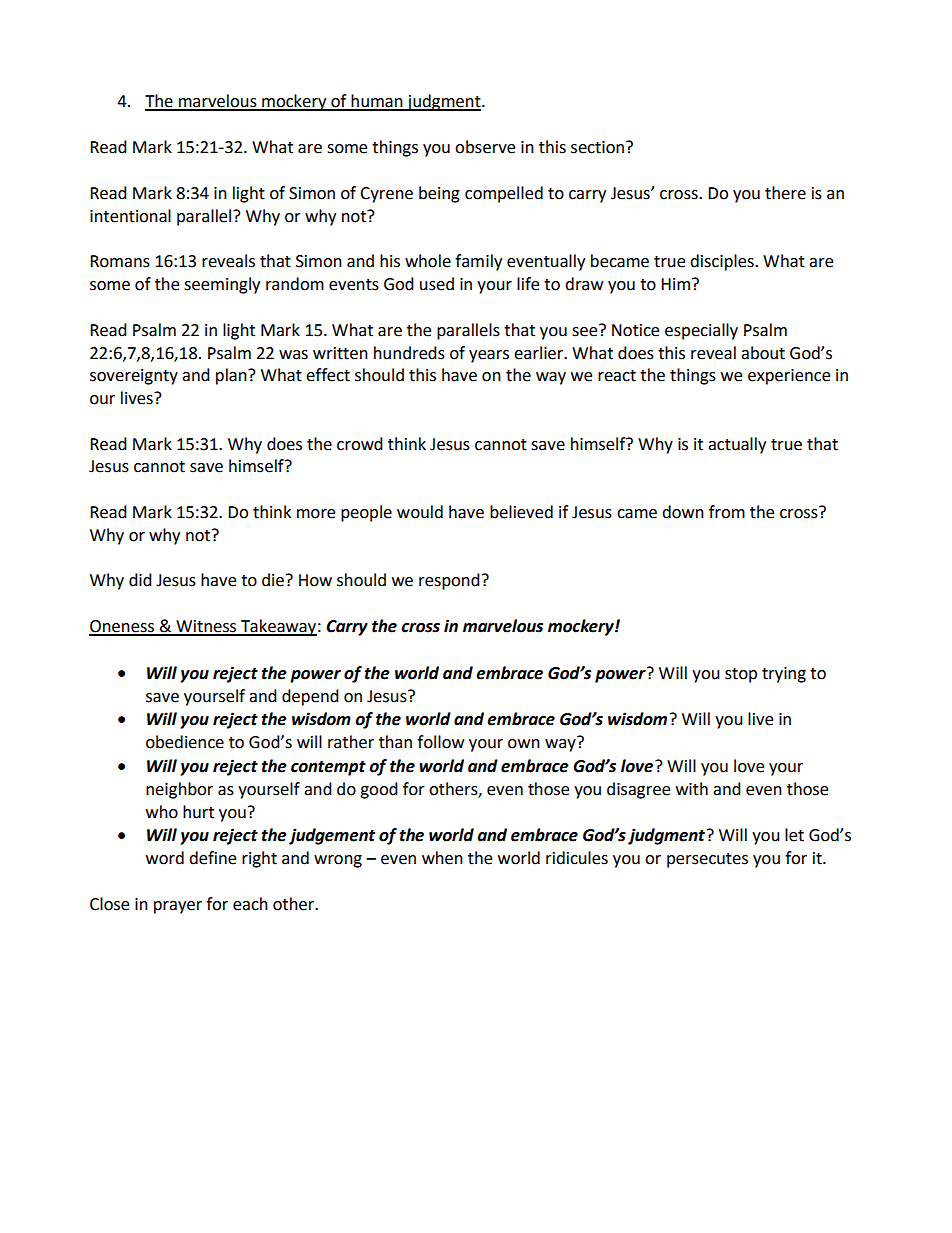 Image resolution: width=952 pixels, height=1233 pixels. Describe the element at coordinates (485, 147) in the screenshot. I see `observe` at that location.
